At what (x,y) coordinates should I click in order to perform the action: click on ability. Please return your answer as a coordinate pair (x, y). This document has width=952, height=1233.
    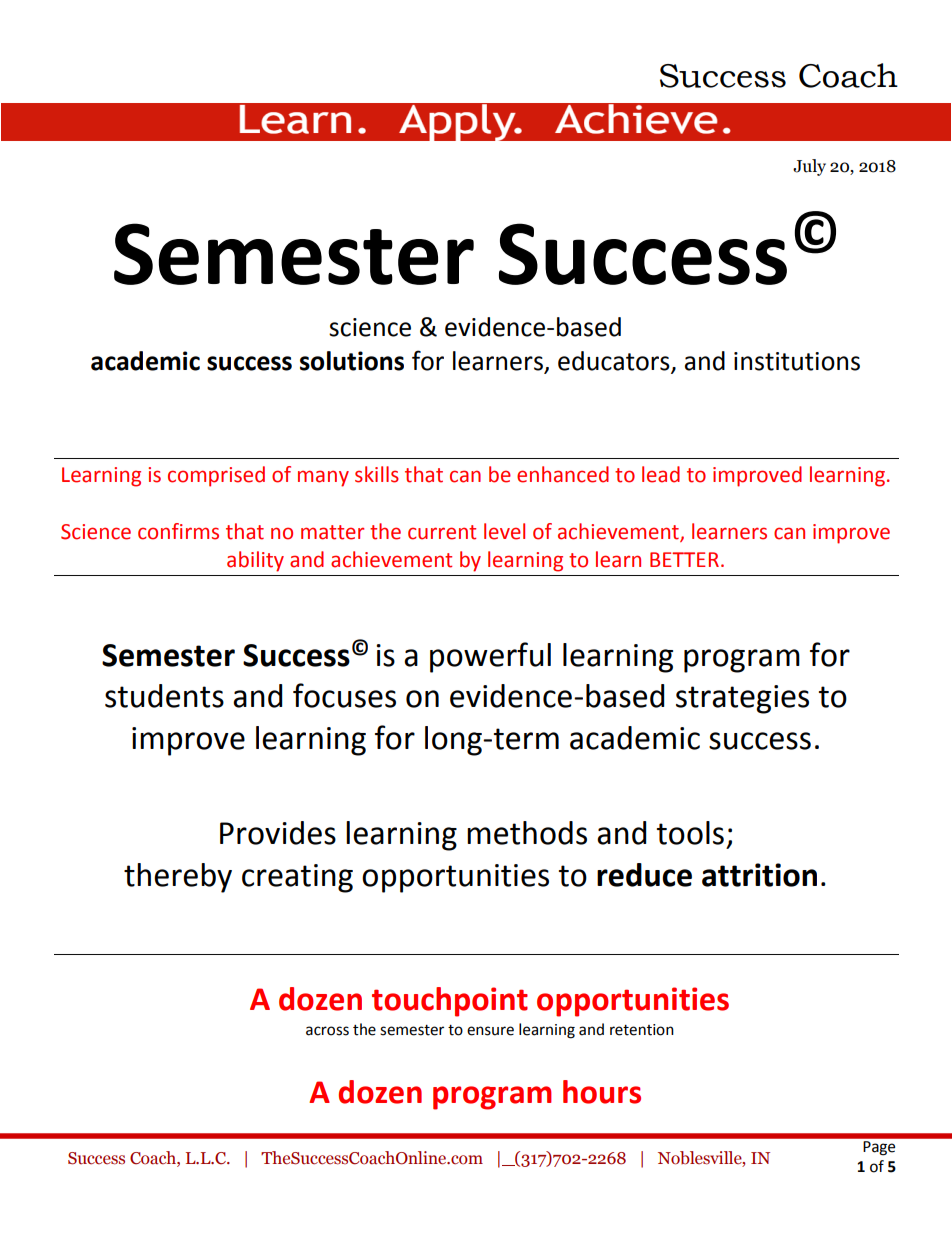
    Looking at the image, I should click on (255, 561).
